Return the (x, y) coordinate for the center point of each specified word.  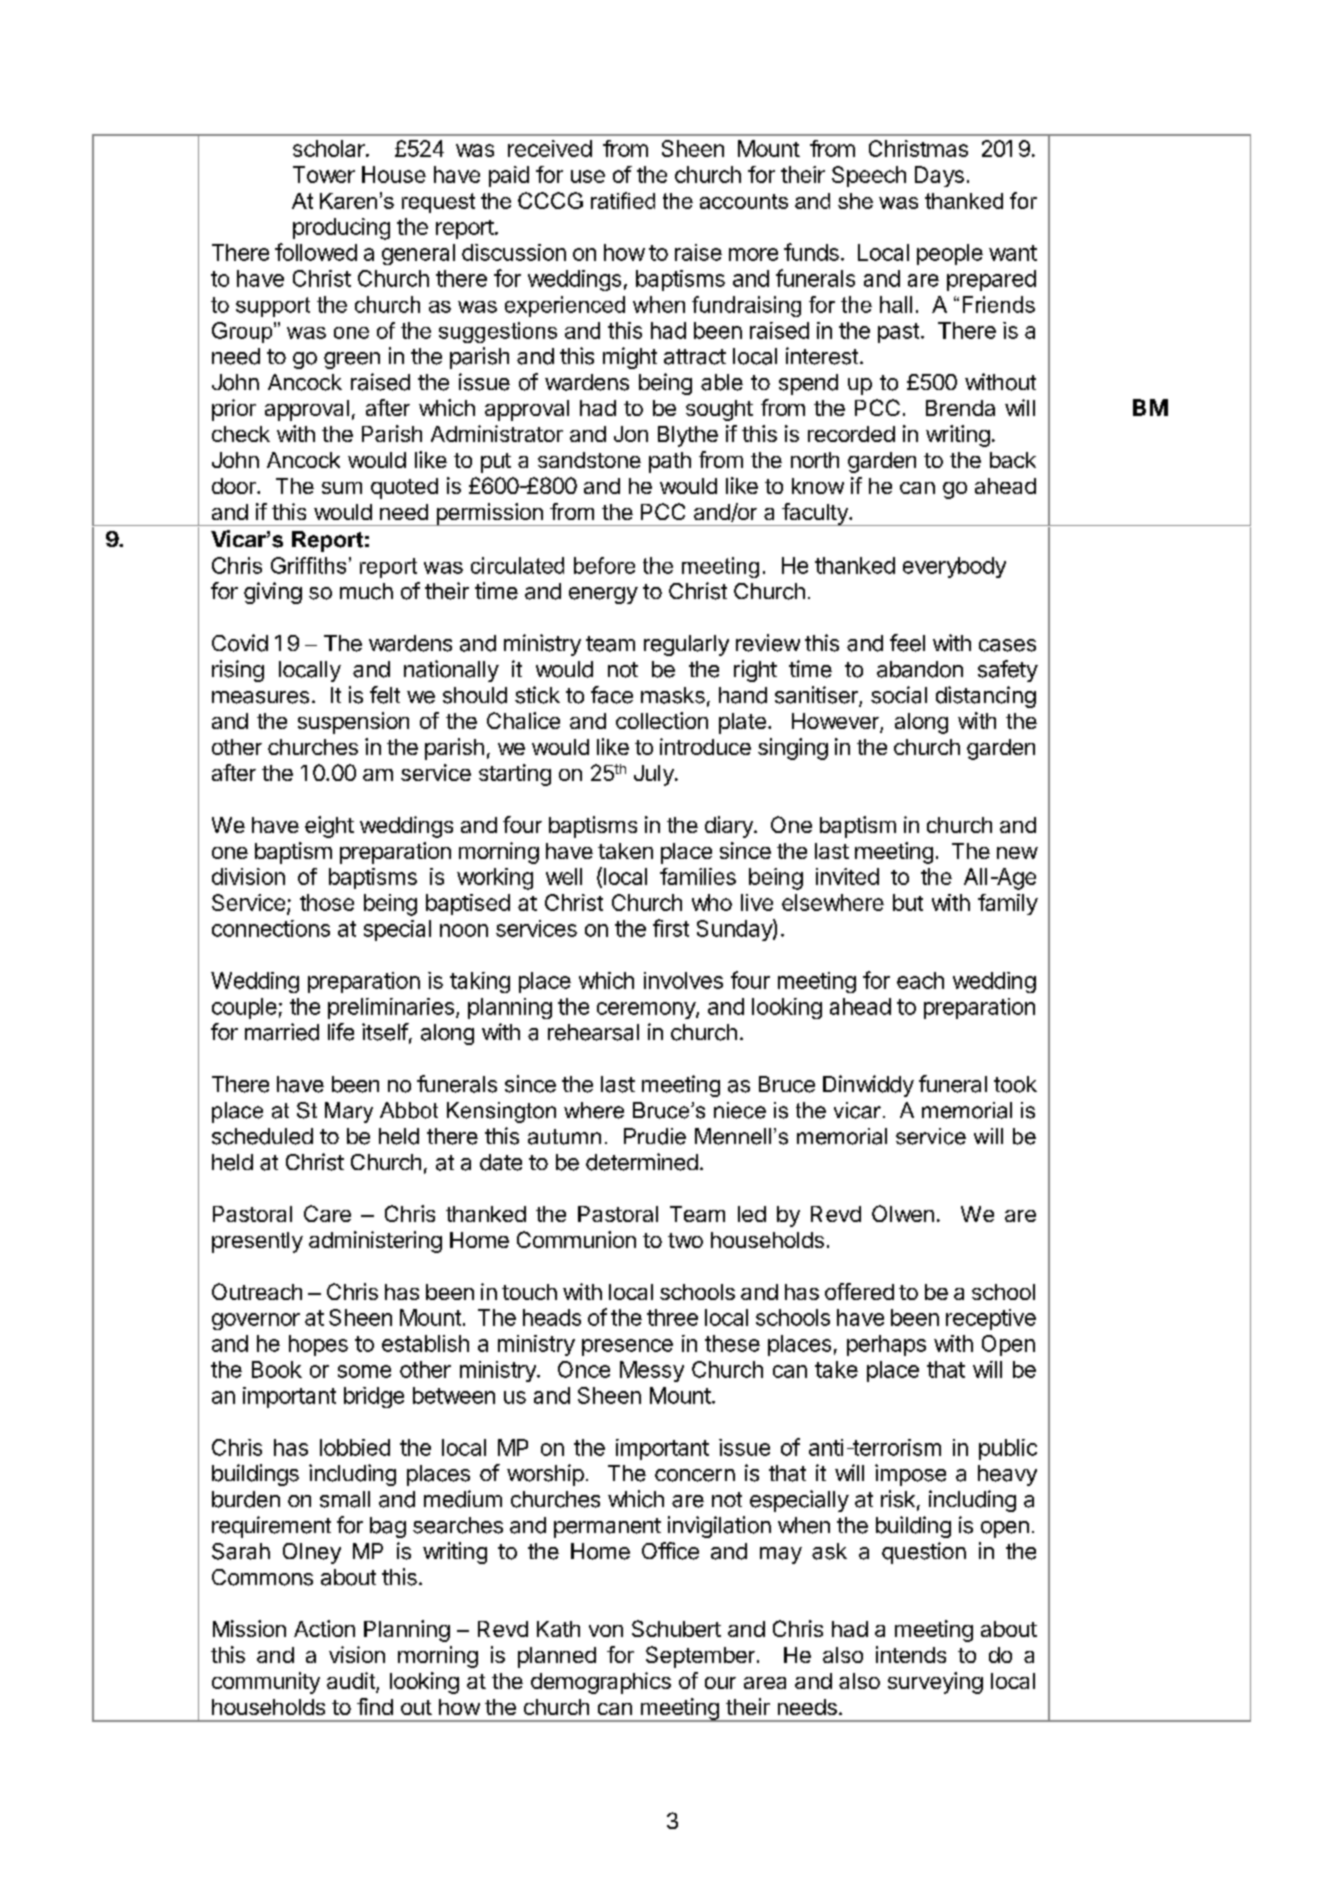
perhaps (886, 1345)
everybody (954, 567)
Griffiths (308, 565)
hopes (318, 1345)
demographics (601, 1683)
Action (324, 1628)
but (908, 902)
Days (939, 176)
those (327, 902)
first (671, 928)
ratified (623, 200)
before (604, 565)
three (672, 1317)
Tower (324, 174)
